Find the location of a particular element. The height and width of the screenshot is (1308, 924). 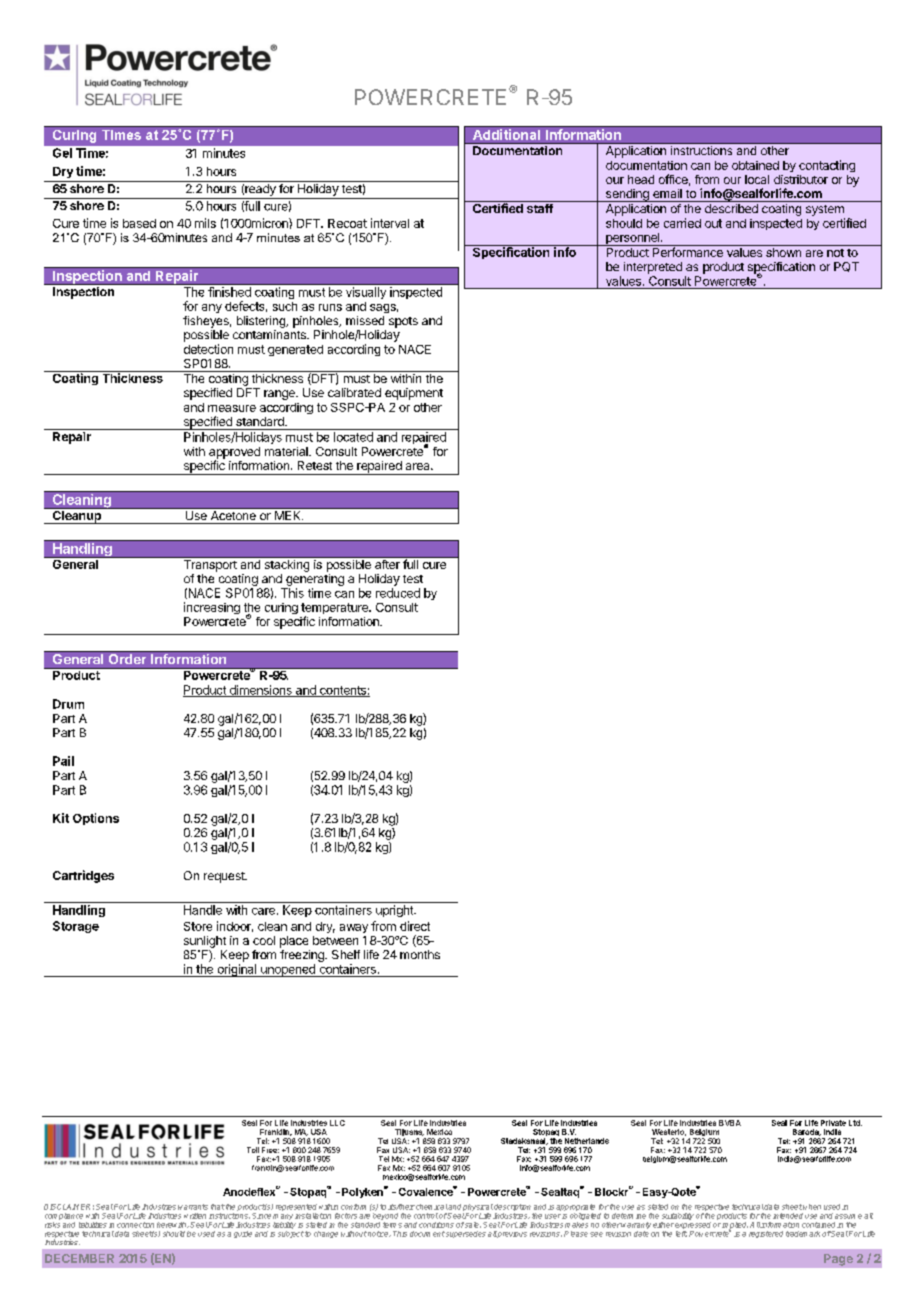

Ltd is located at coordinates (855, 1123).
